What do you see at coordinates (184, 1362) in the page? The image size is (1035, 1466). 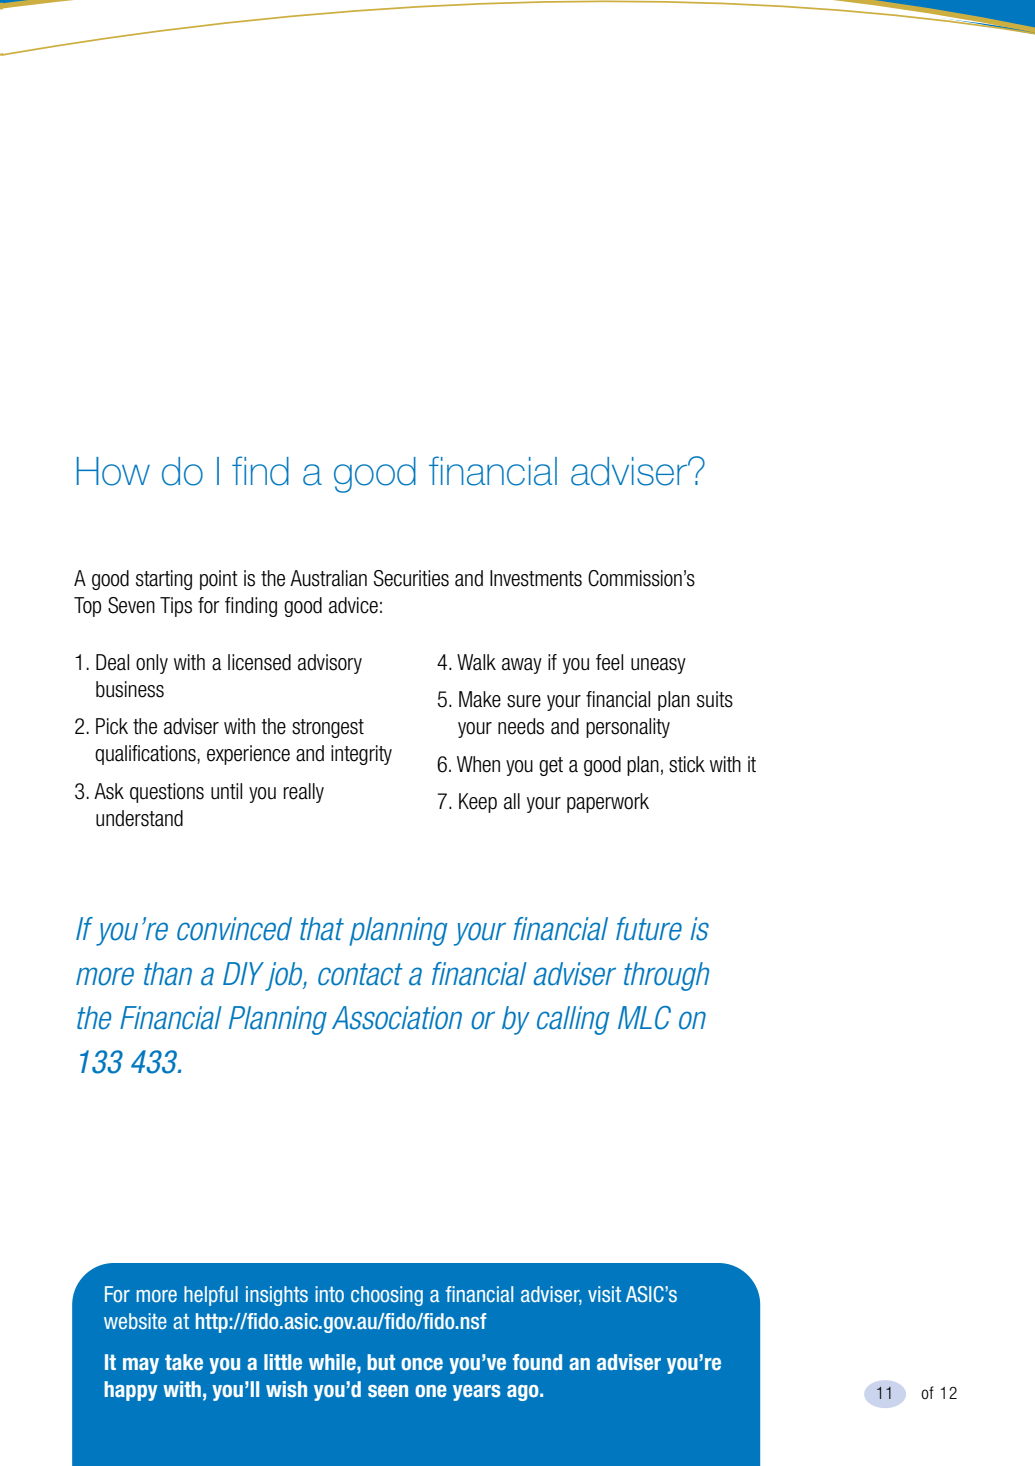 I see `take` at bounding box center [184, 1362].
